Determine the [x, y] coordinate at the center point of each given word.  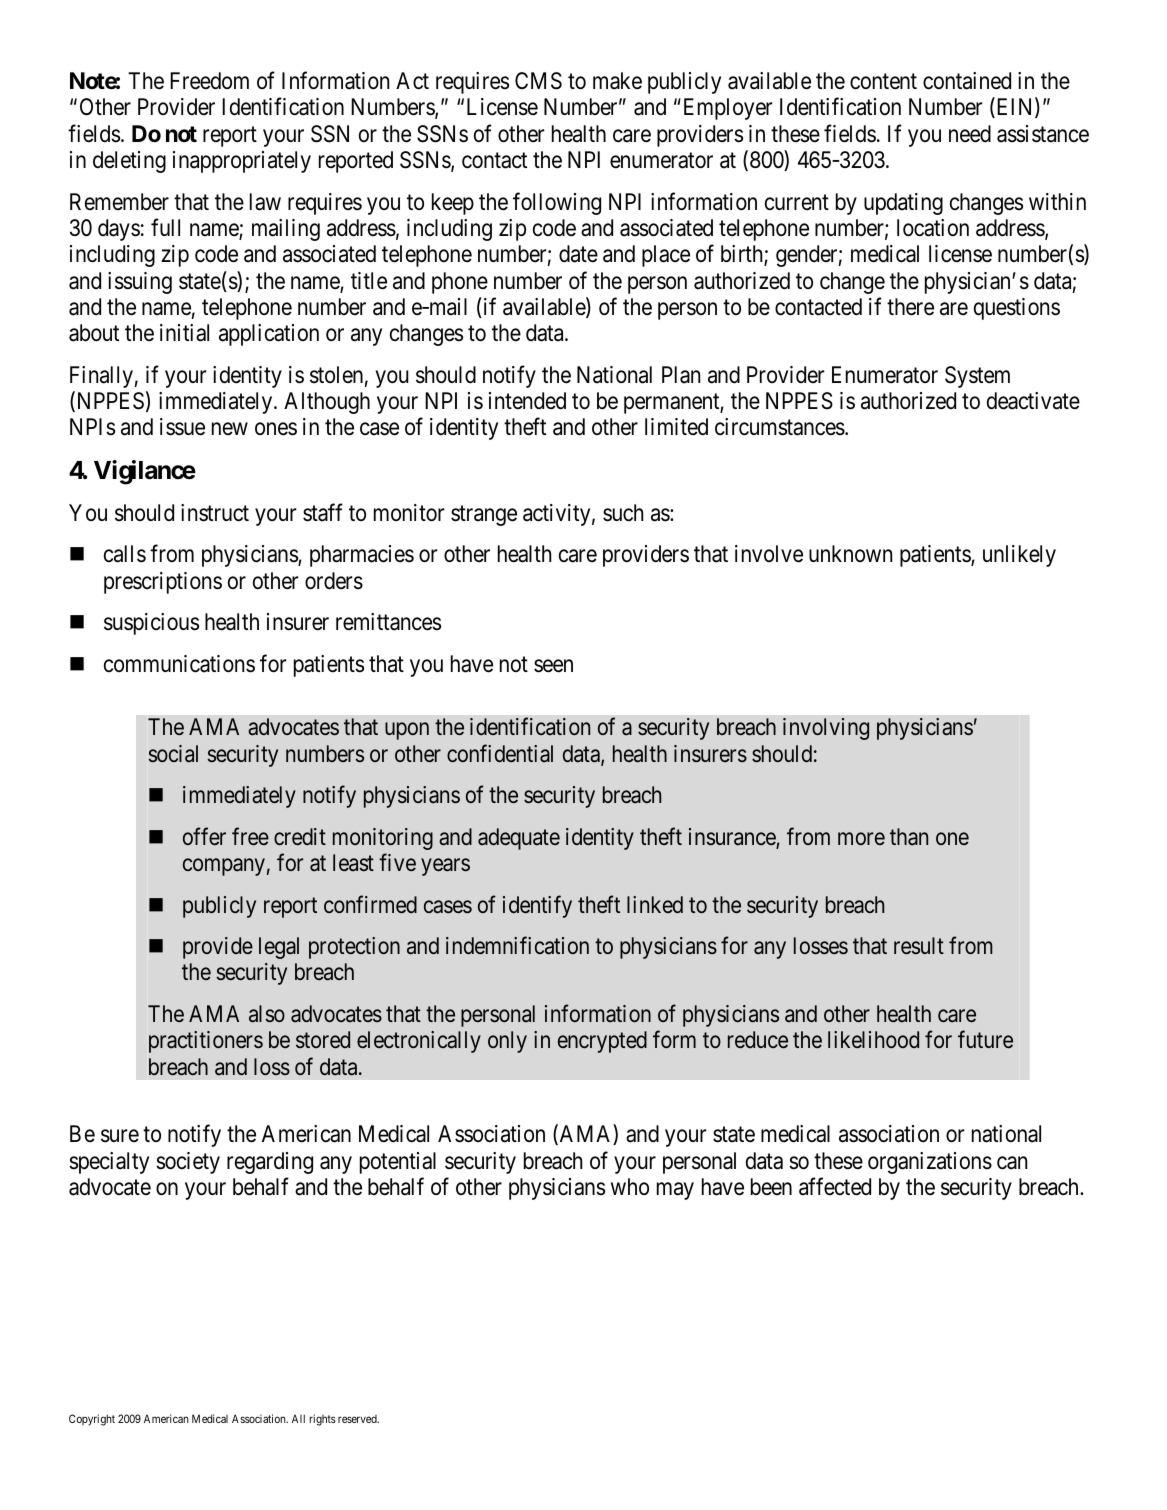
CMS [538, 81]
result [919, 946]
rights [322, 1420]
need [970, 134]
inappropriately [242, 162]
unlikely [1019, 556]
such [623, 513]
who [630, 1186]
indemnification [517, 945]
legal [279, 948]
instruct [215, 513]
